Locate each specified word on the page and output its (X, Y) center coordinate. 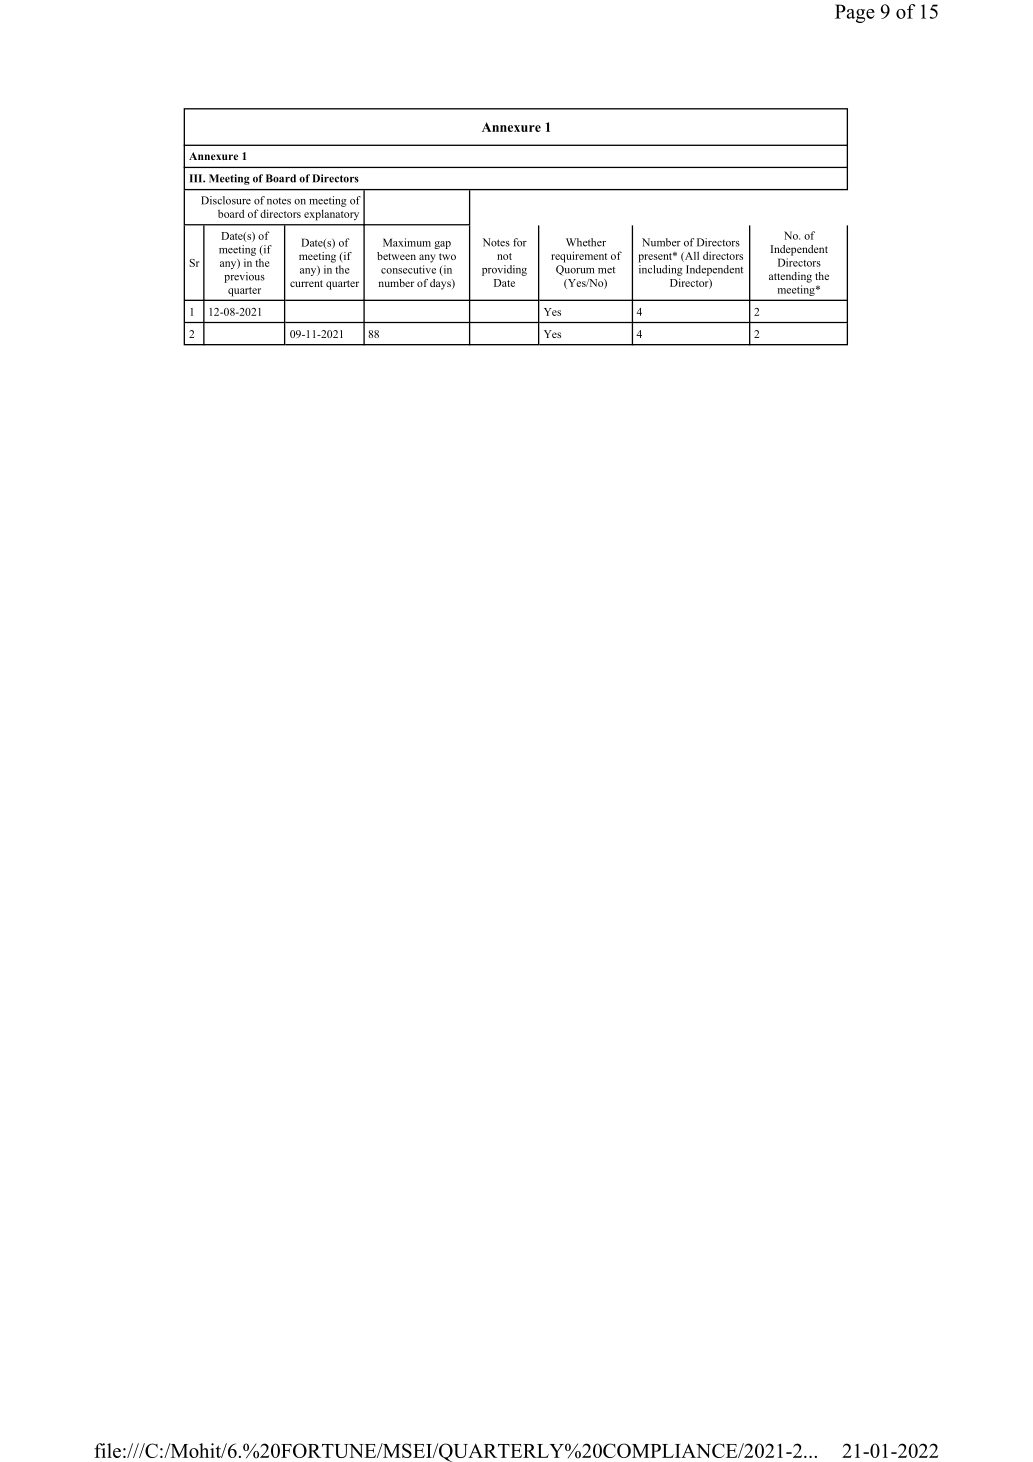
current (306, 283)
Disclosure (226, 200)
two (447, 256)
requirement (579, 257)
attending (790, 277)
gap (442, 245)
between (396, 256)
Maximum (407, 242)
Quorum (575, 270)
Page (855, 13)
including (661, 270)
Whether (586, 242)
